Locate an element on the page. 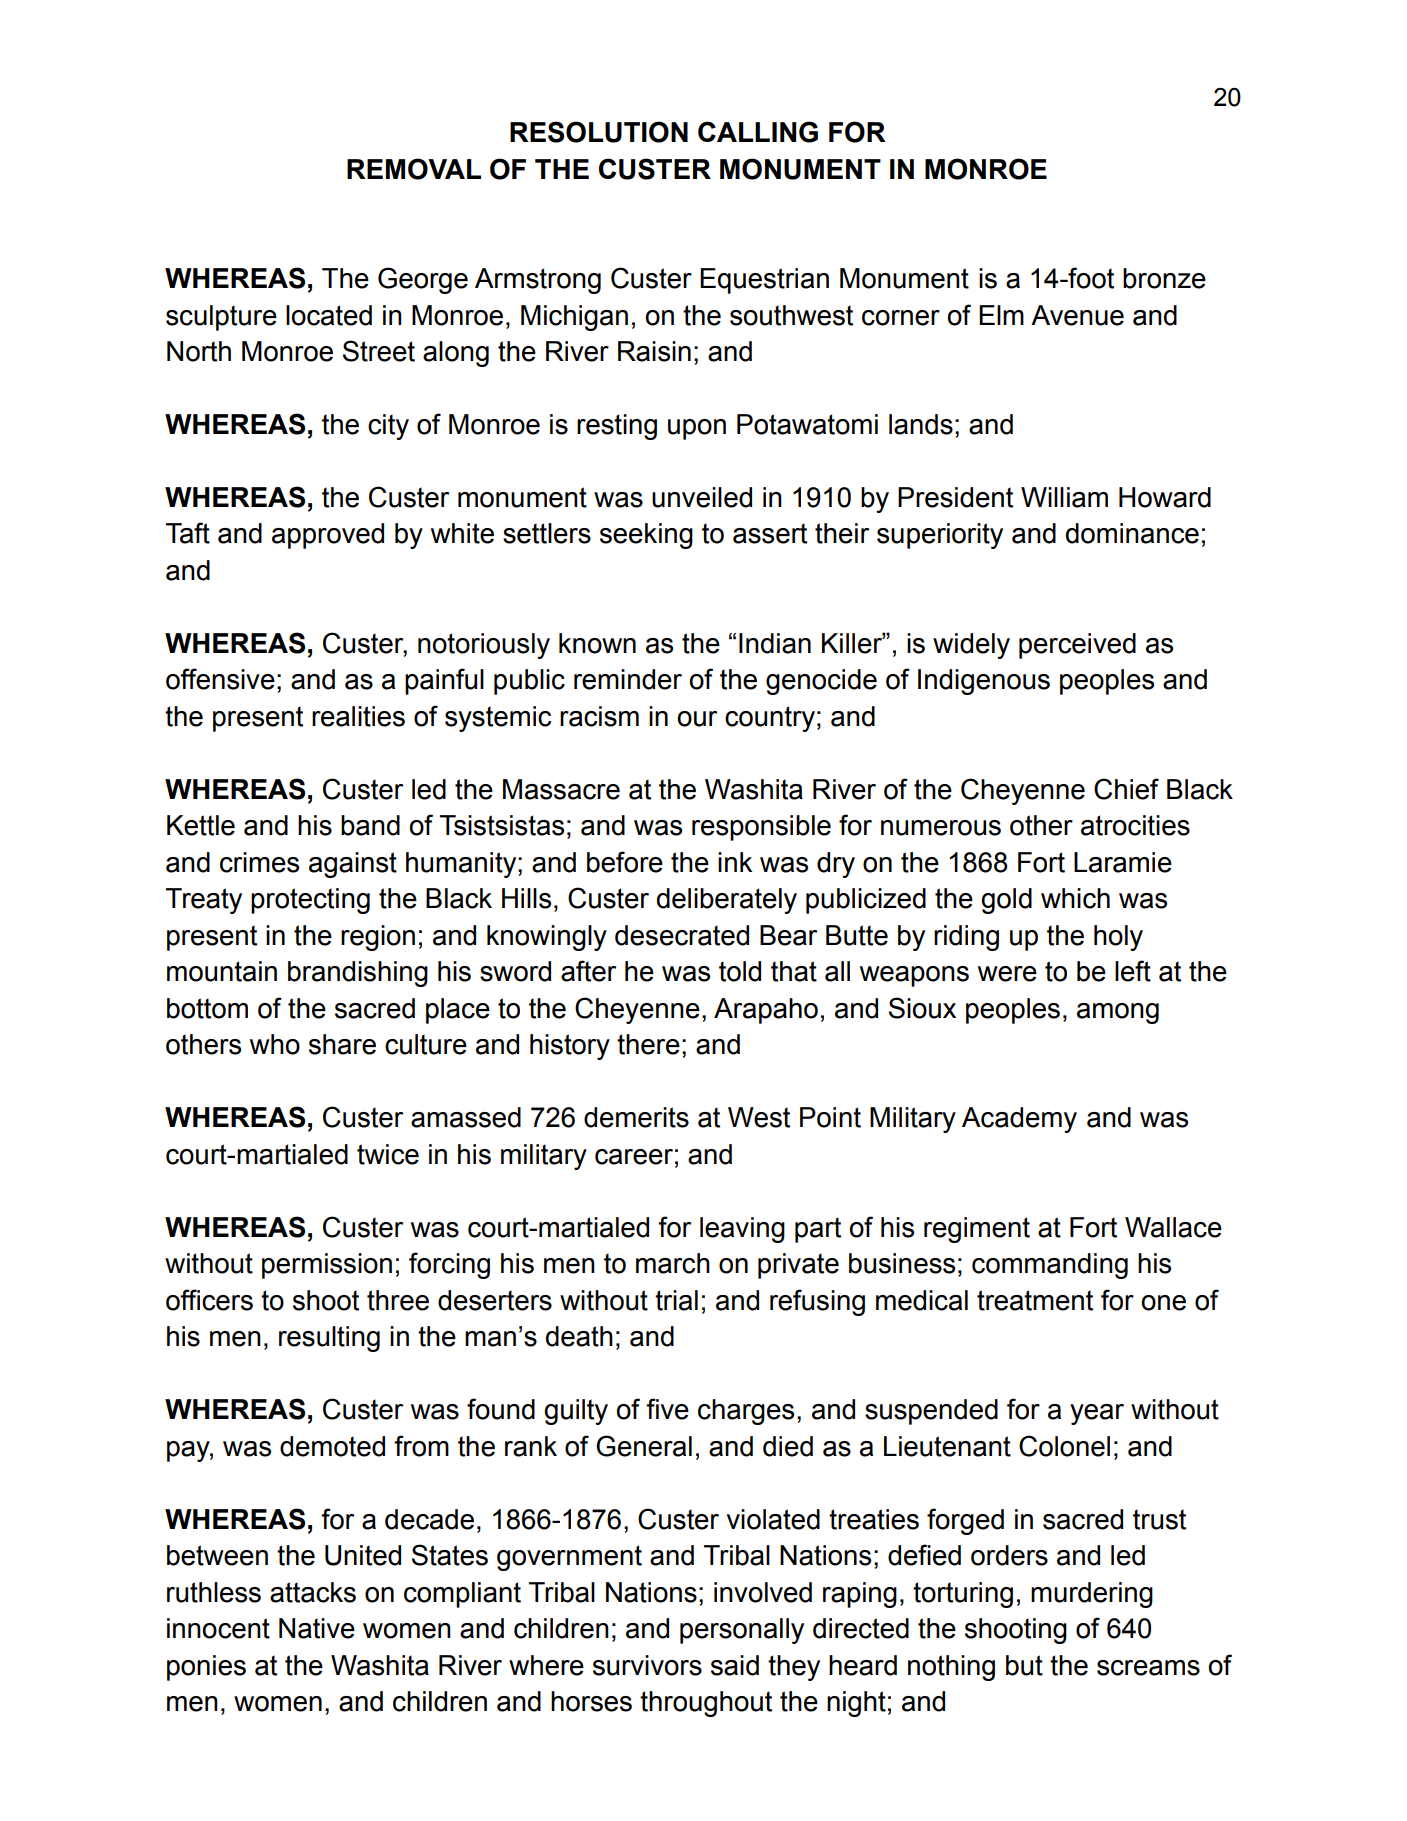  REMOVAL is located at coordinates (414, 169).
